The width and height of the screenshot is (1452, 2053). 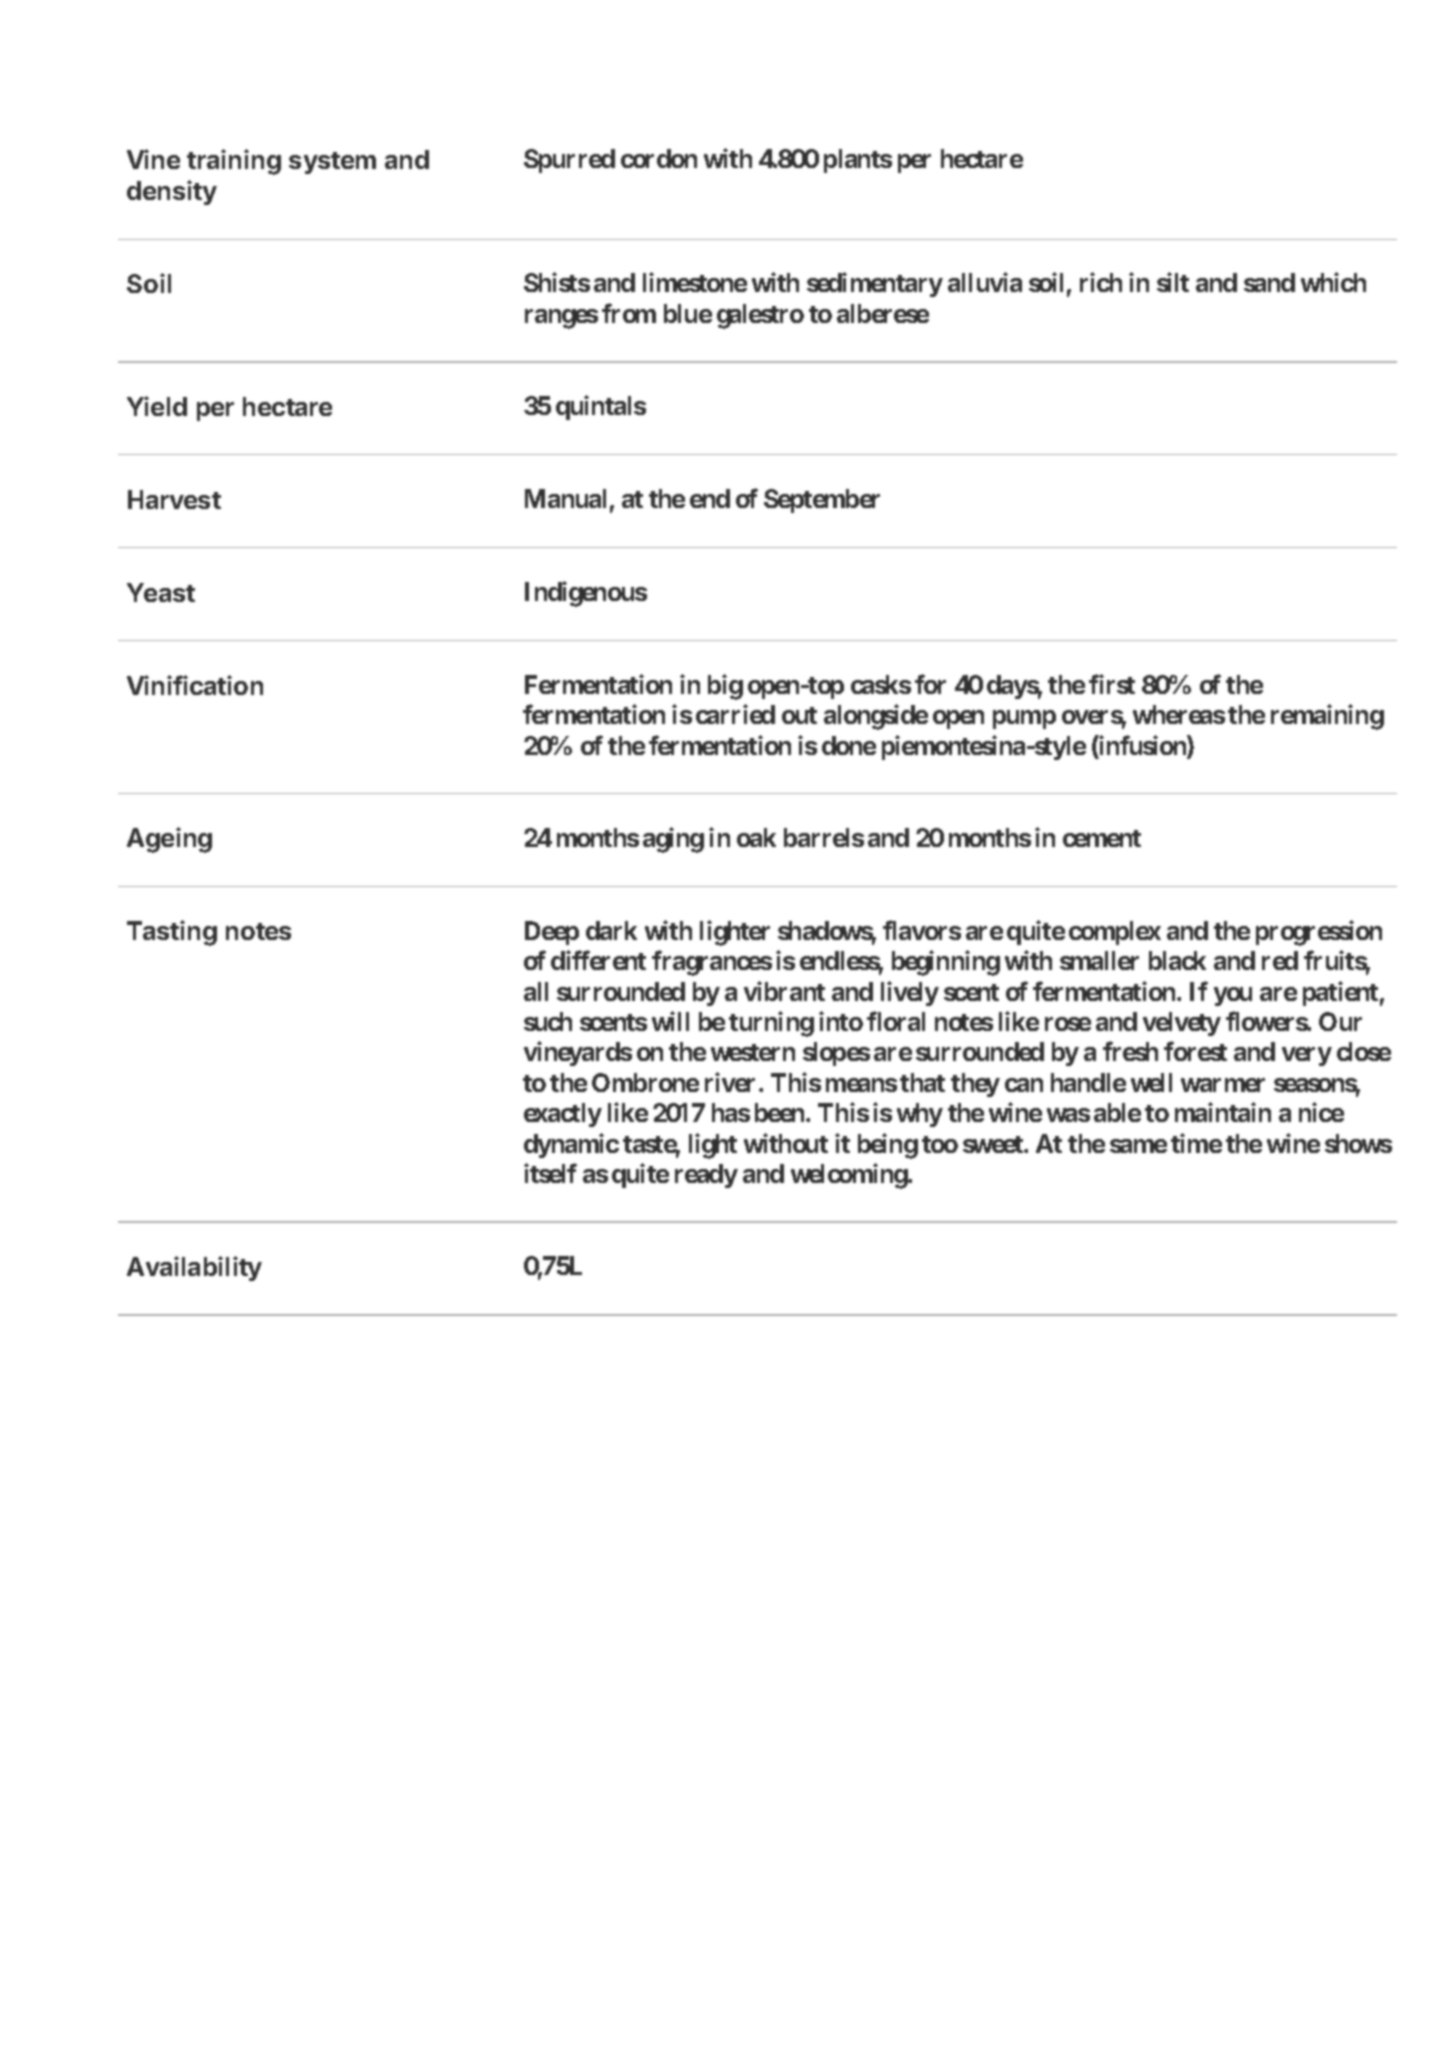 What do you see at coordinates (195, 685) in the screenshot?
I see `Vinification` at bounding box center [195, 685].
